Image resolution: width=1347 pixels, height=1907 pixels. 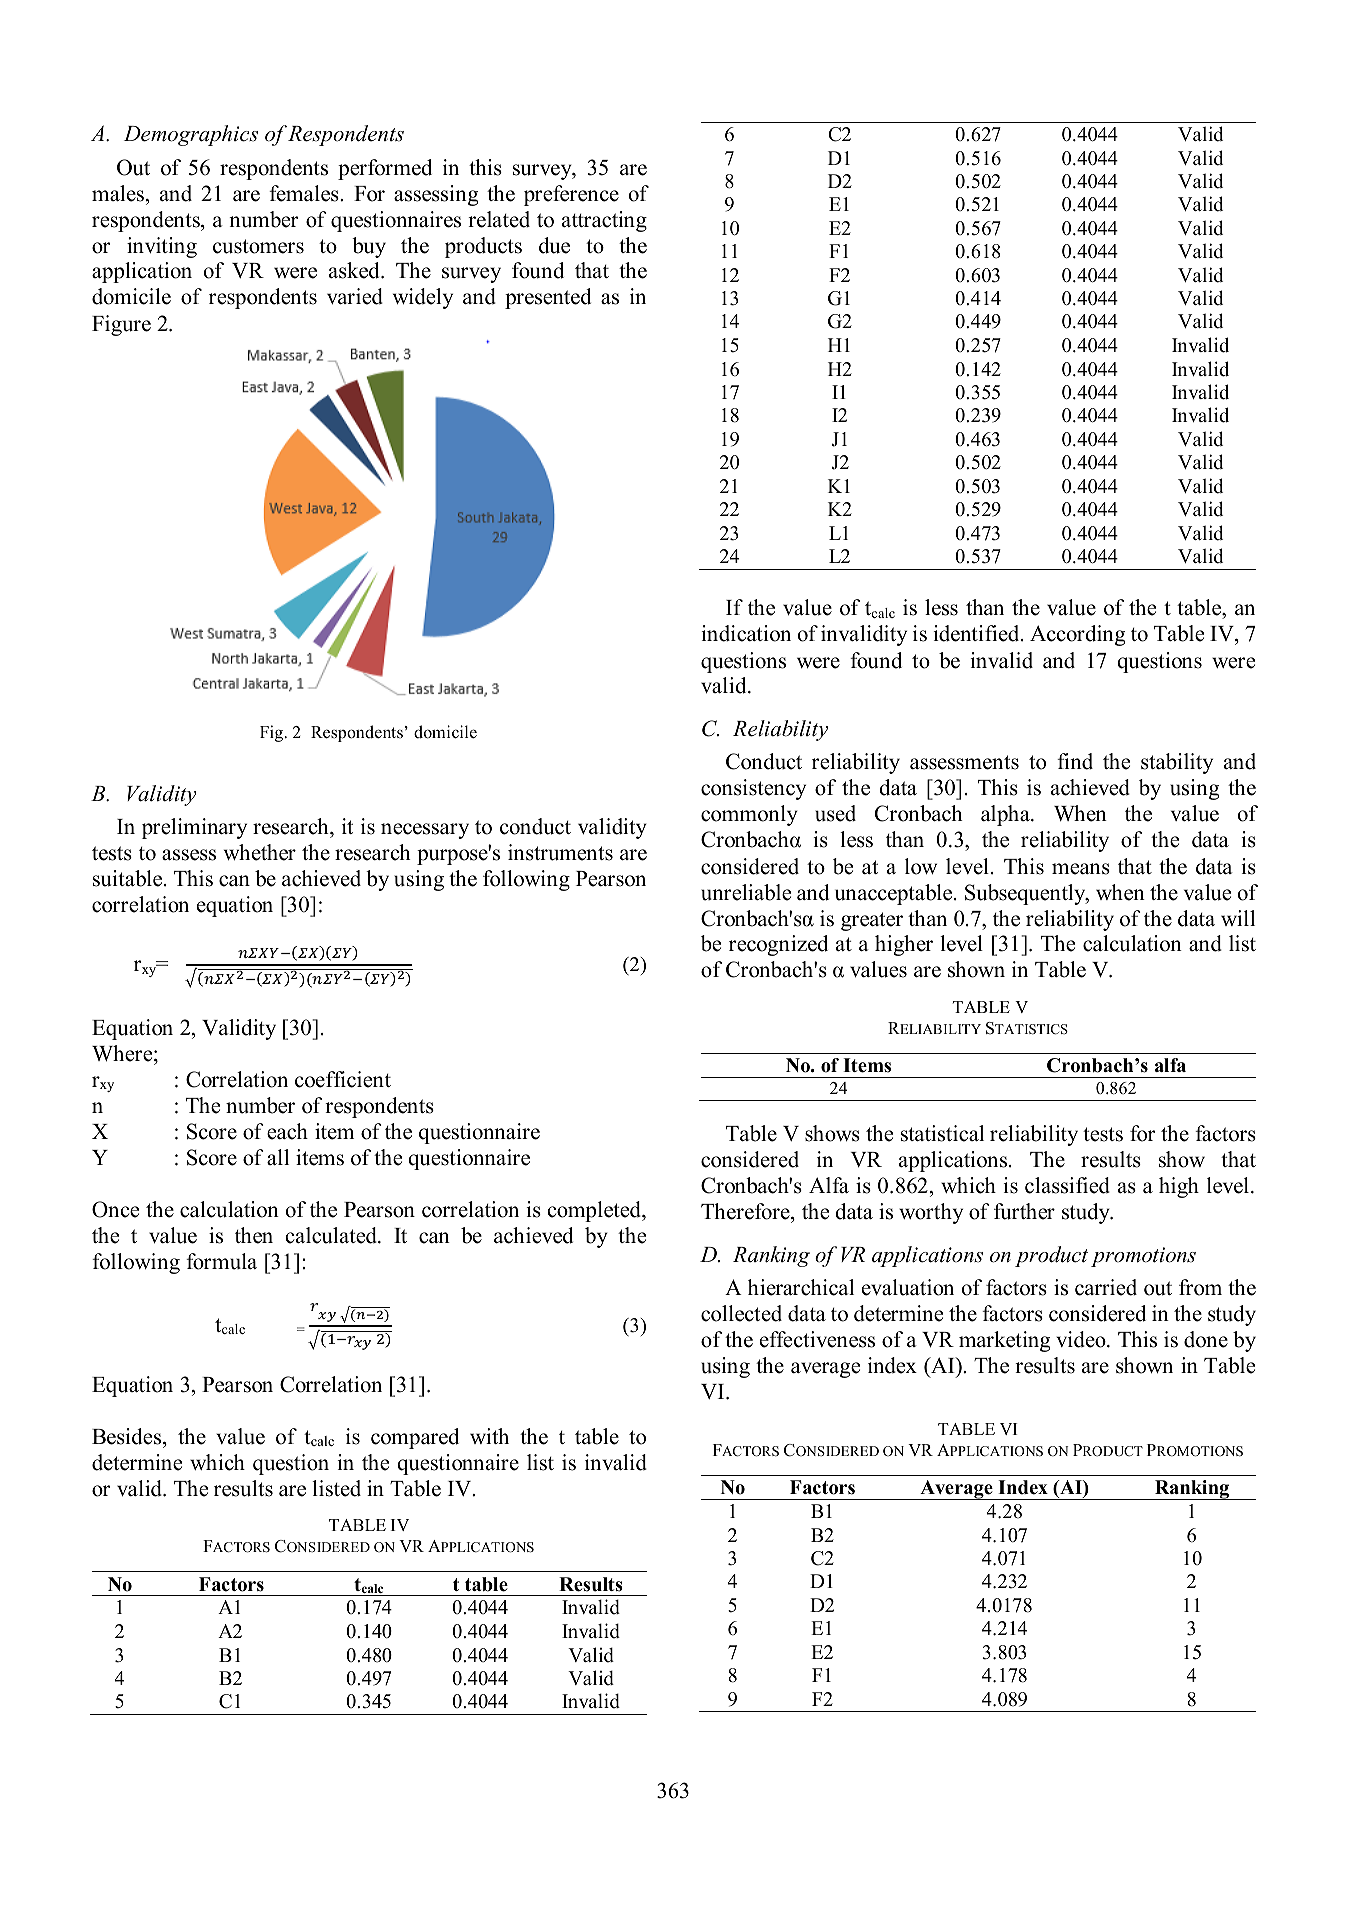 What do you see at coordinates (778, 945) in the screenshot?
I see `recognized` at bounding box center [778, 945].
